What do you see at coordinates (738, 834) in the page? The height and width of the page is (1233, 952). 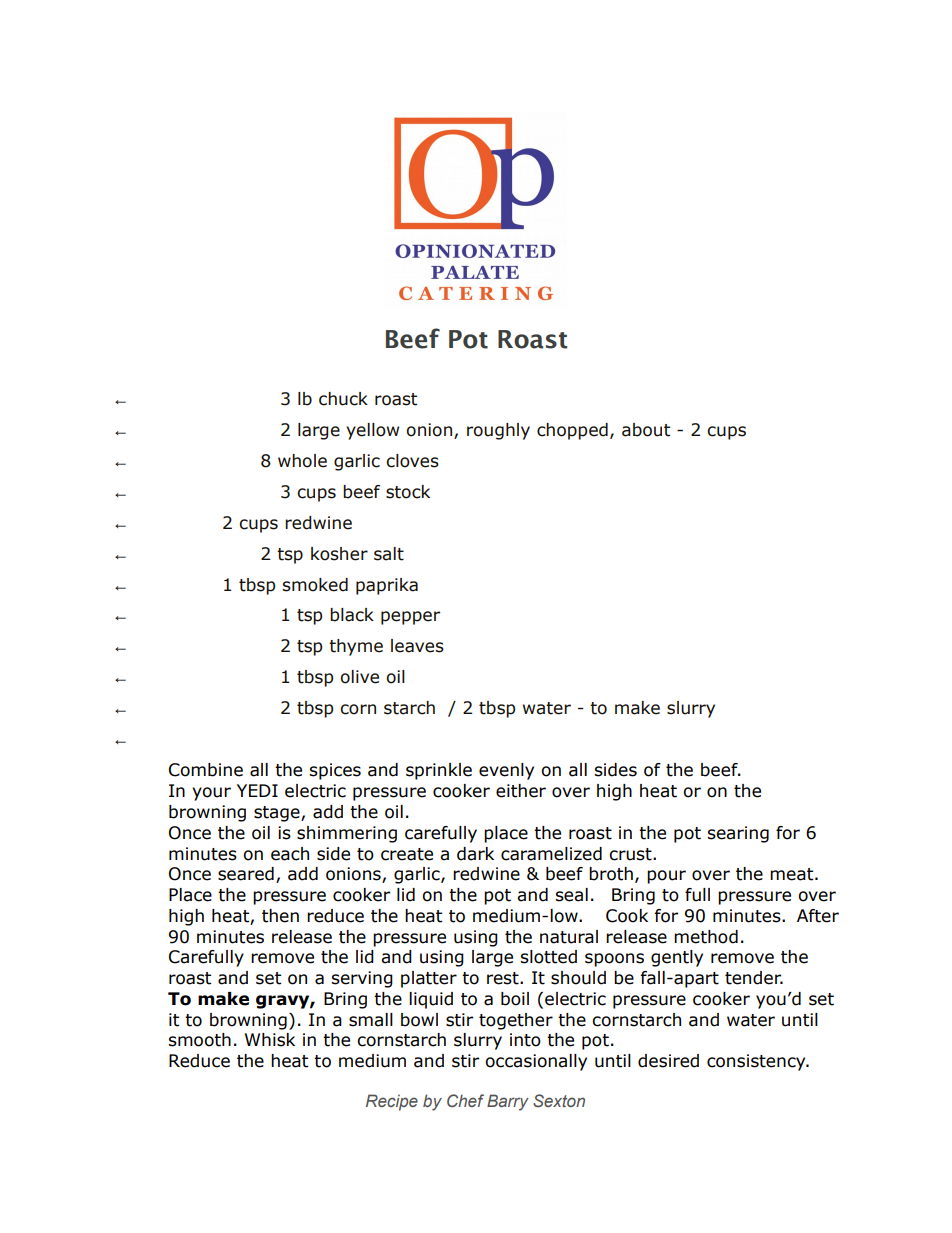 I see `searing` at bounding box center [738, 834].
